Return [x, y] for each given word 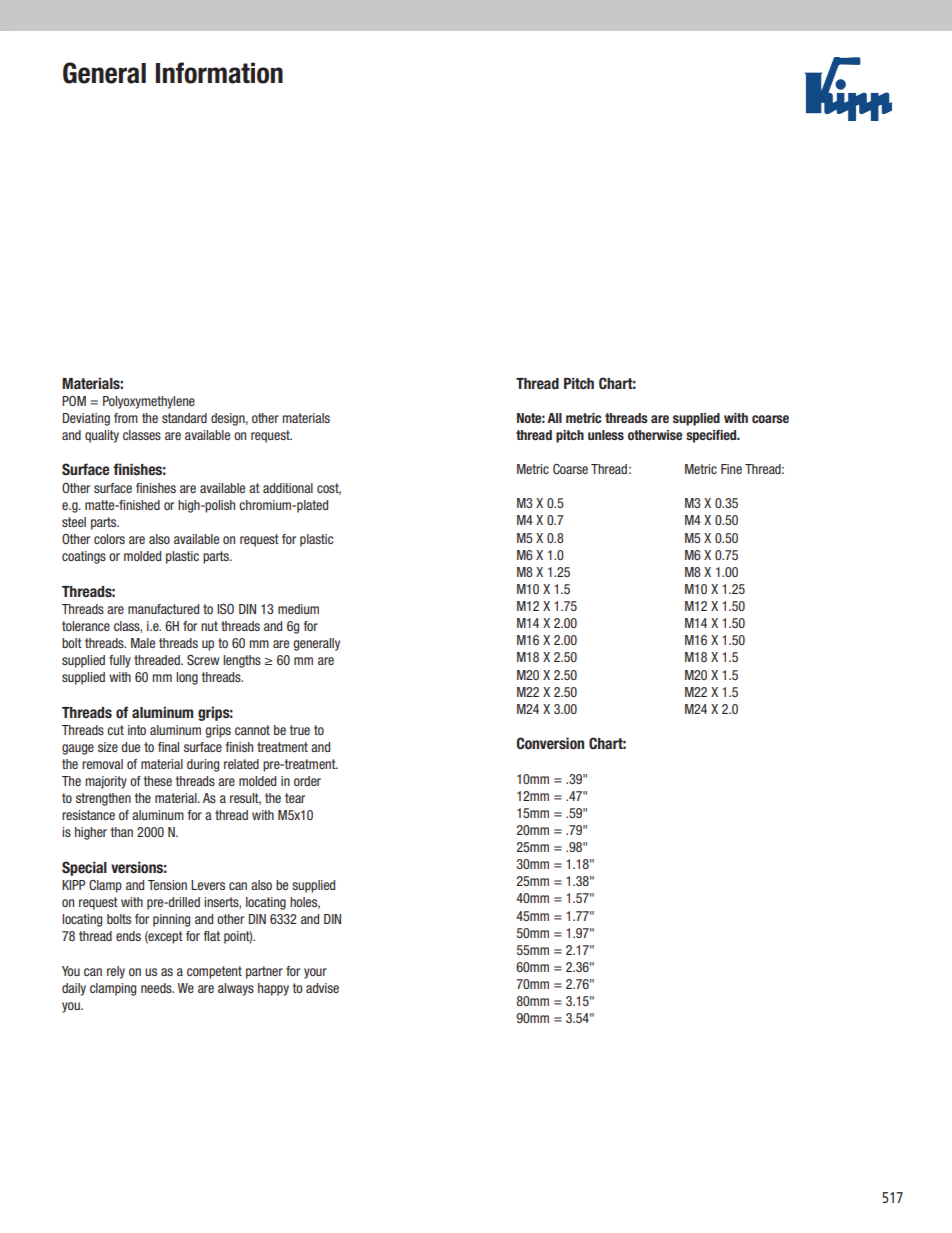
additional [288, 488]
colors [109, 539]
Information [219, 73]
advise [322, 988]
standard [184, 418]
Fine [731, 469]
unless [606, 435]
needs [157, 988]
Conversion [550, 743]
